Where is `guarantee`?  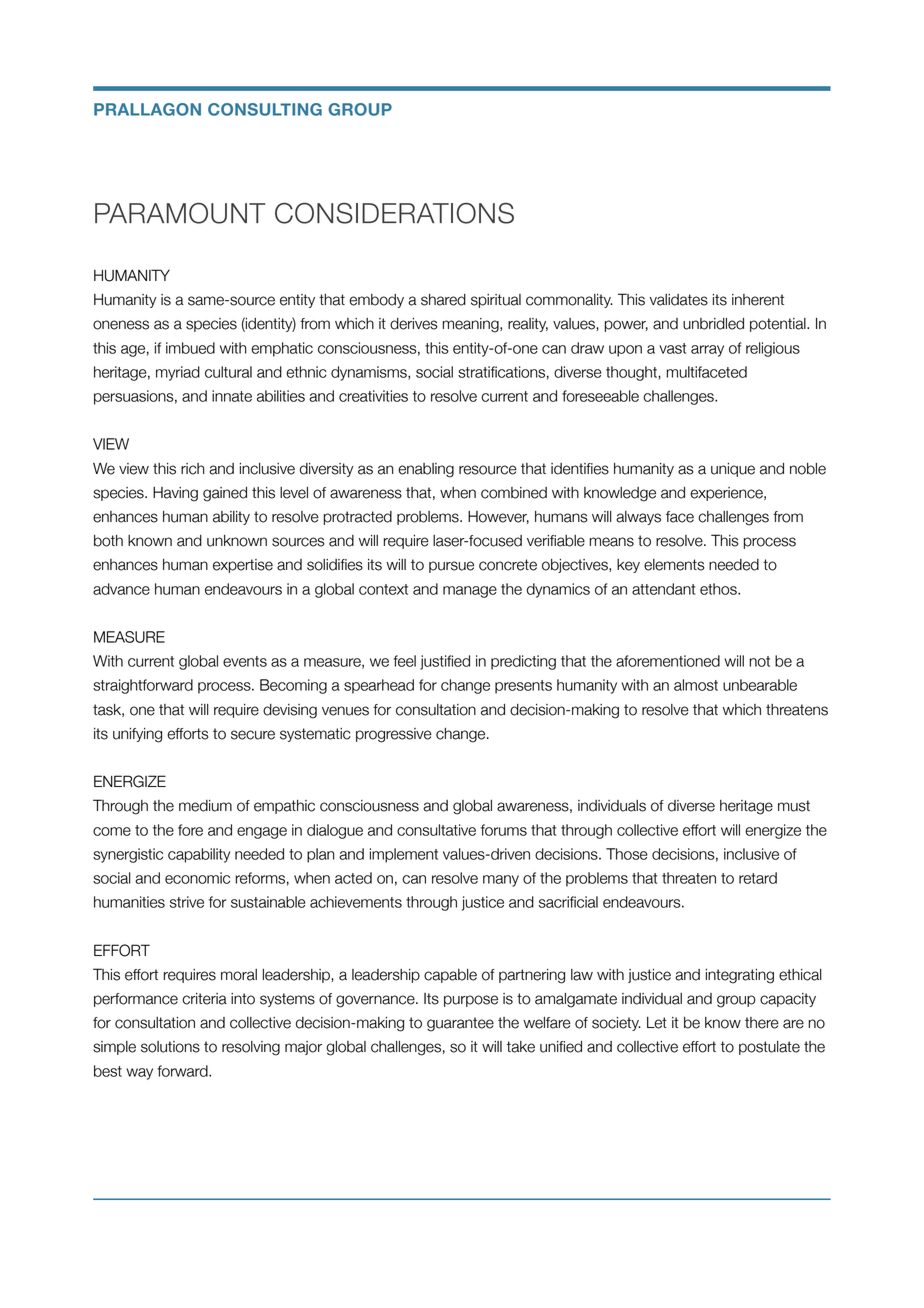
guarantee is located at coordinates (460, 1024).
